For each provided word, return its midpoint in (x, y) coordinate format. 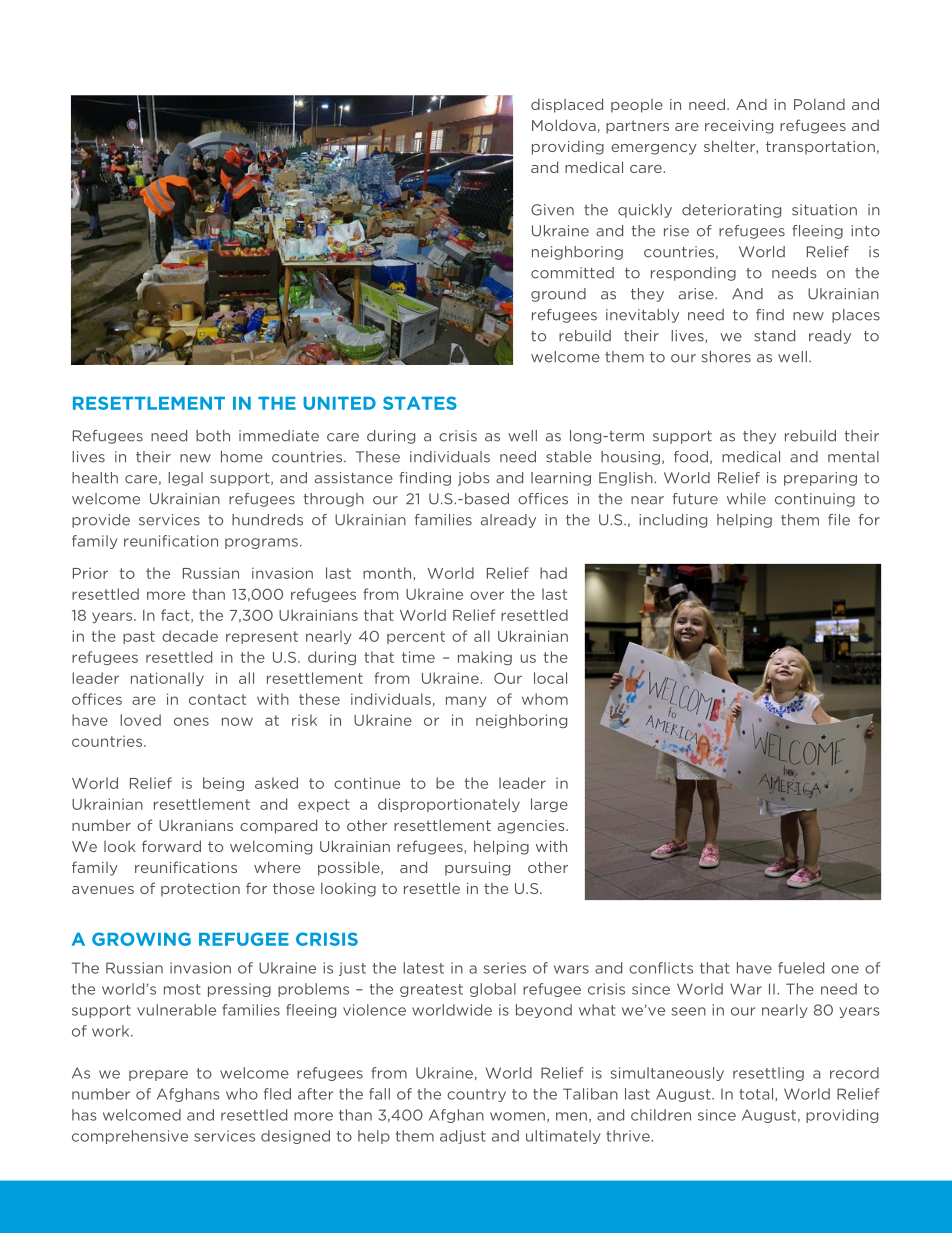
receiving (739, 127)
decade (190, 636)
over (487, 595)
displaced (567, 105)
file (839, 520)
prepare (158, 1075)
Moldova (565, 126)
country (476, 1095)
